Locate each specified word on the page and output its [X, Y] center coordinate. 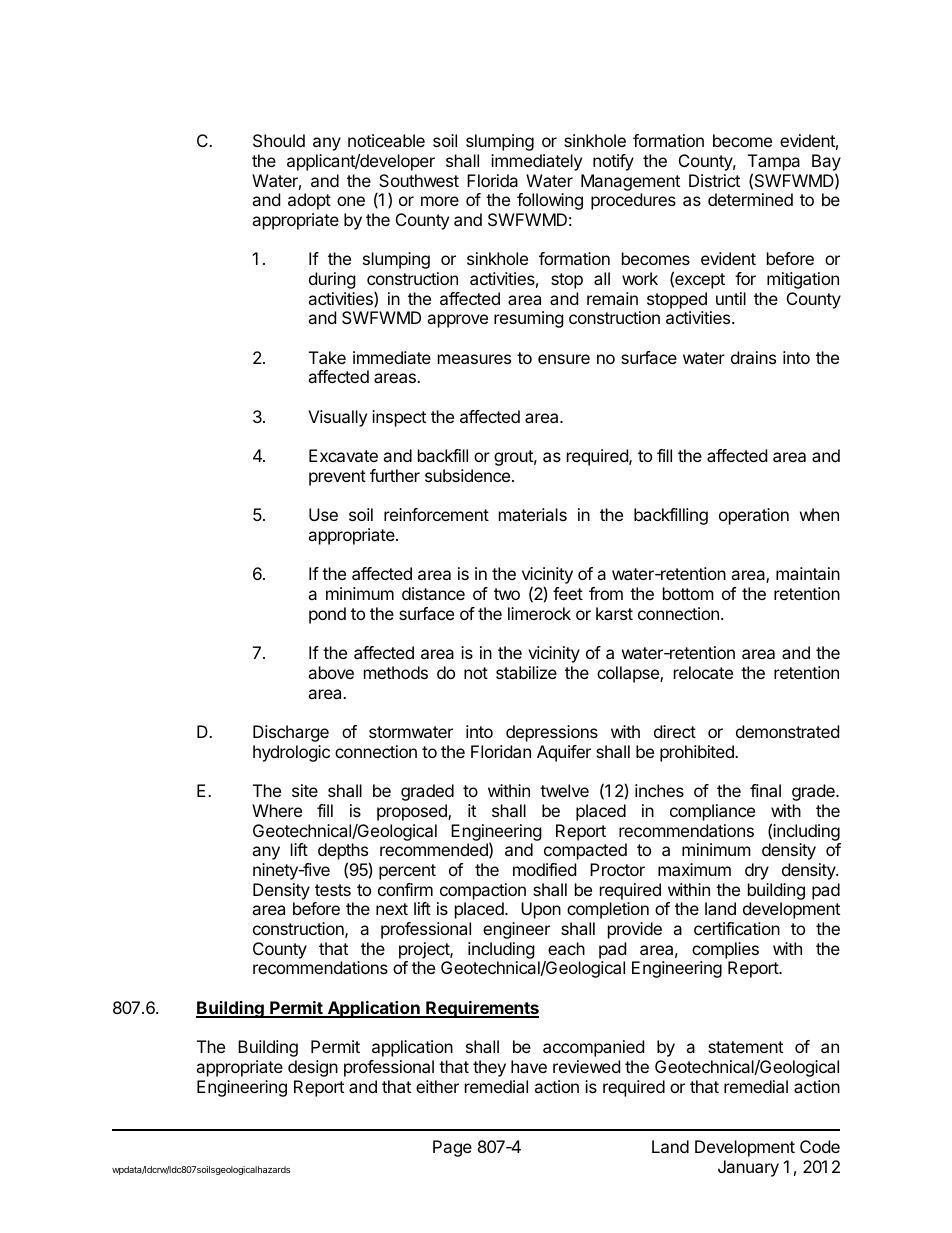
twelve [564, 790]
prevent [337, 478]
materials [533, 514]
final [765, 790]
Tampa [774, 162]
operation [754, 516]
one [351, 201]
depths [344, 853]
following [550, 201]
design [313, 1068]
